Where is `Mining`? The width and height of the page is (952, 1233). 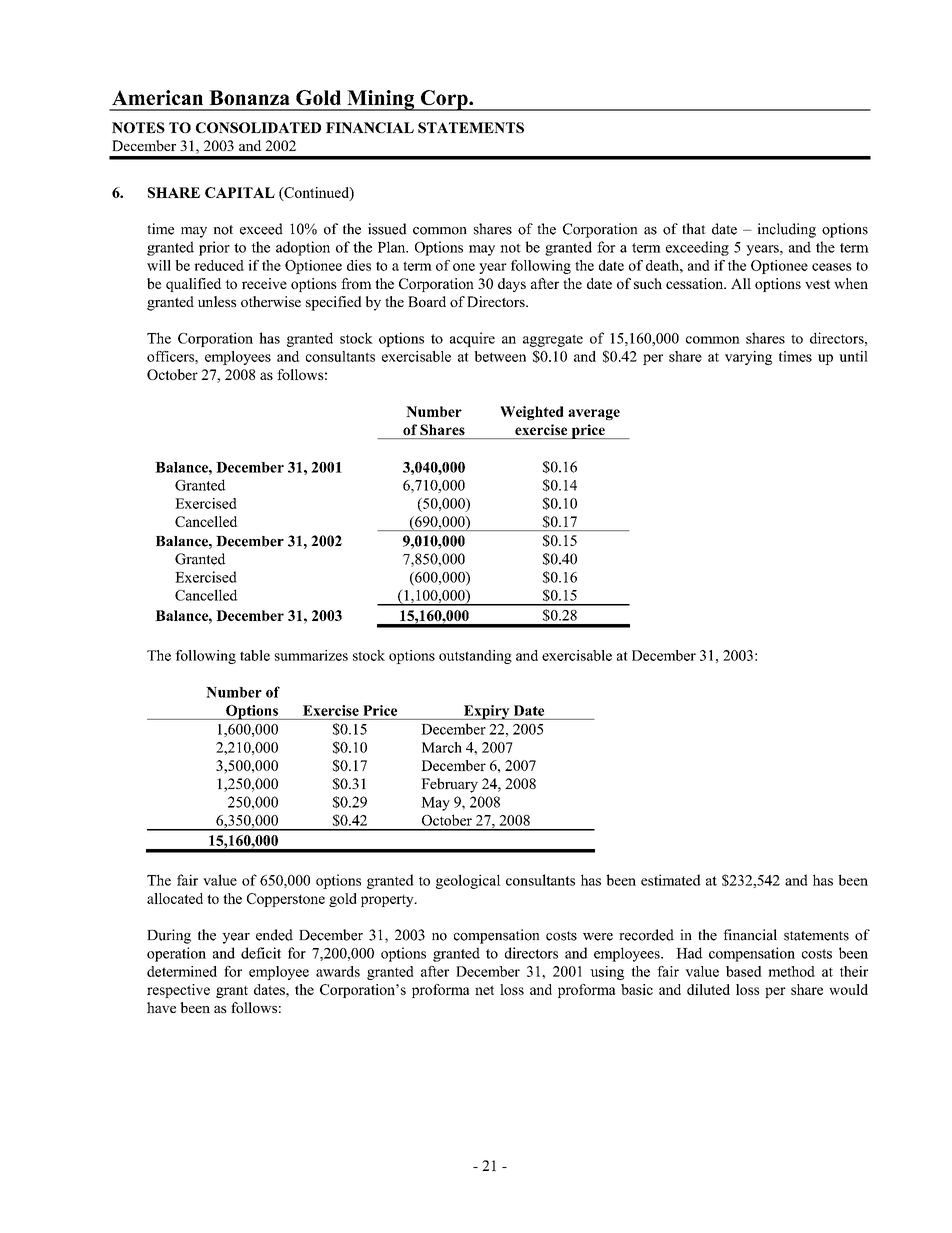
Mining is located at coordinates (381, 100).
